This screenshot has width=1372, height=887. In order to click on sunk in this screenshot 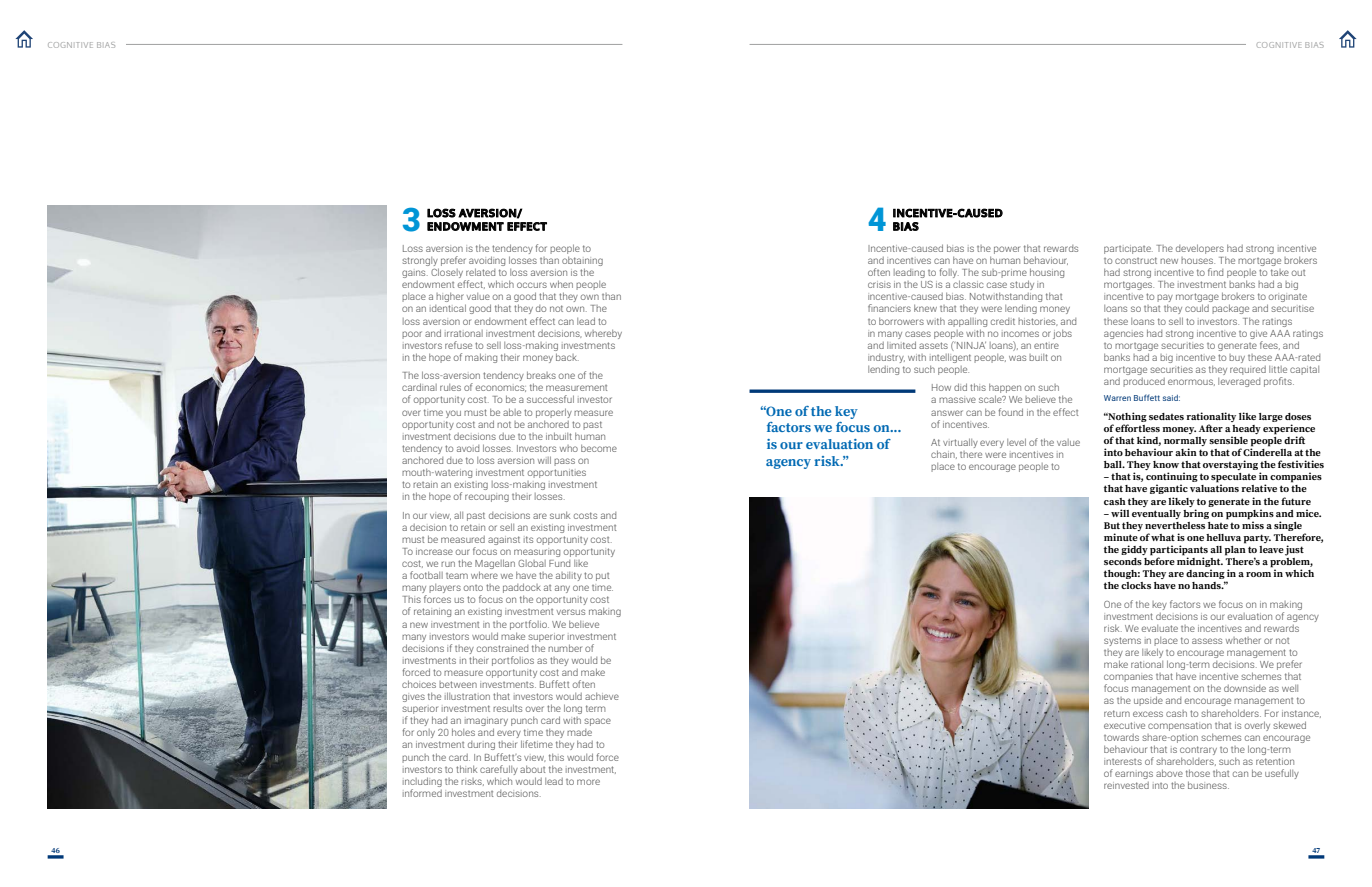, I will do `click(560, 515)`.
